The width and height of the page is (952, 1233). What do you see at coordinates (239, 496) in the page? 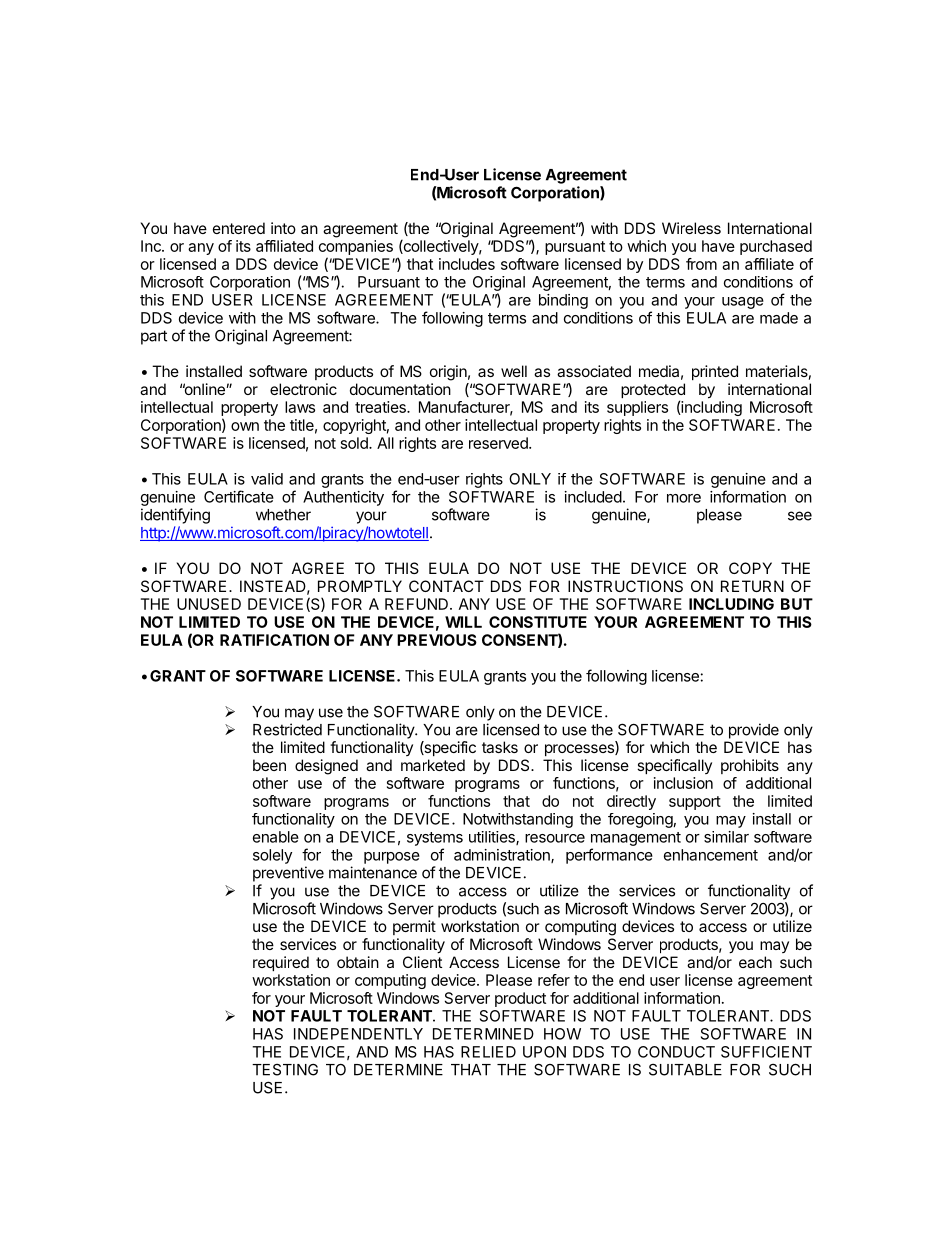
I see `Certificate` at bounding box center [239, 496].
